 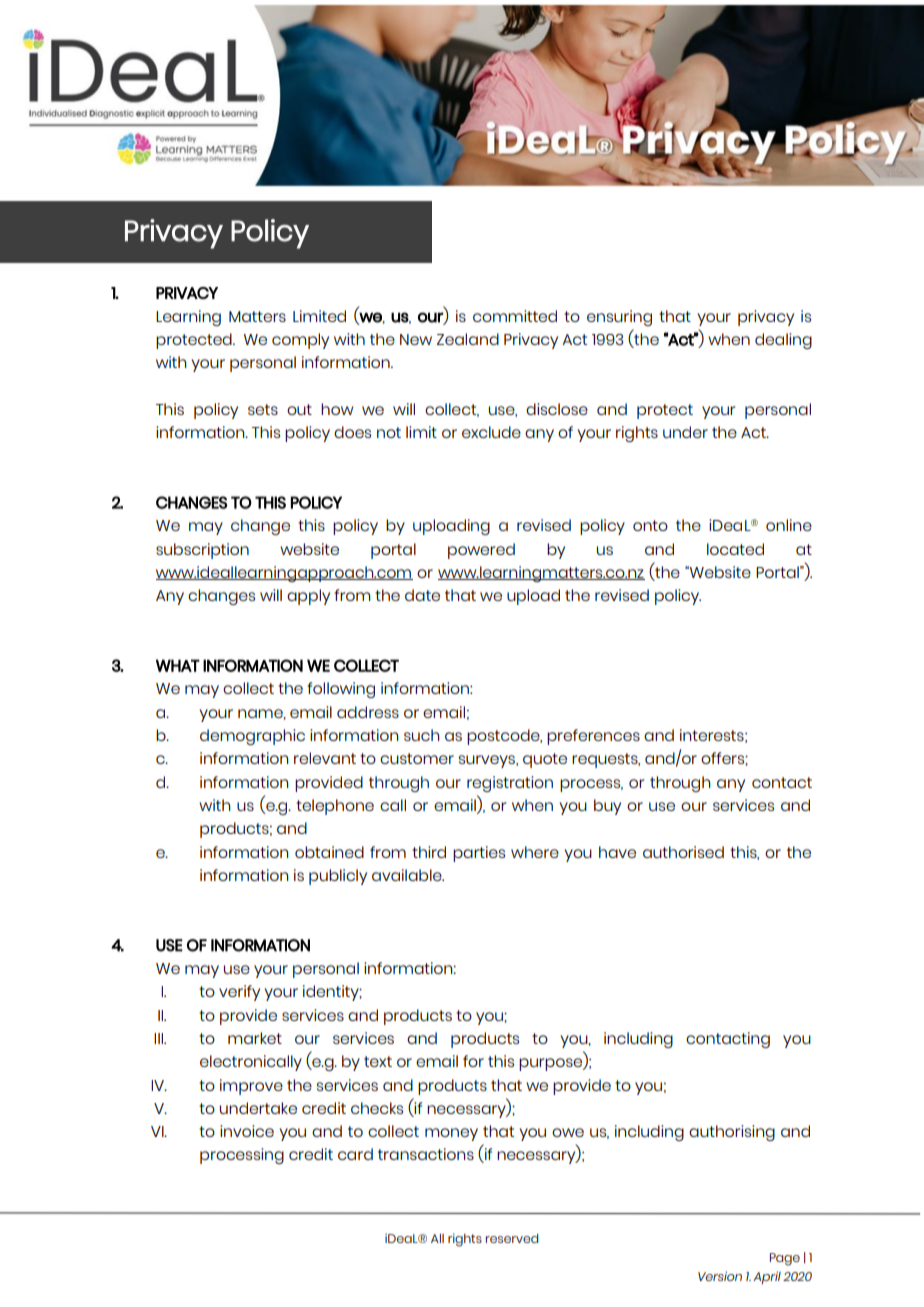 What do you see at coordinates (510, 784) in the image?
I see `registration` at bounding box center [510, 784].
